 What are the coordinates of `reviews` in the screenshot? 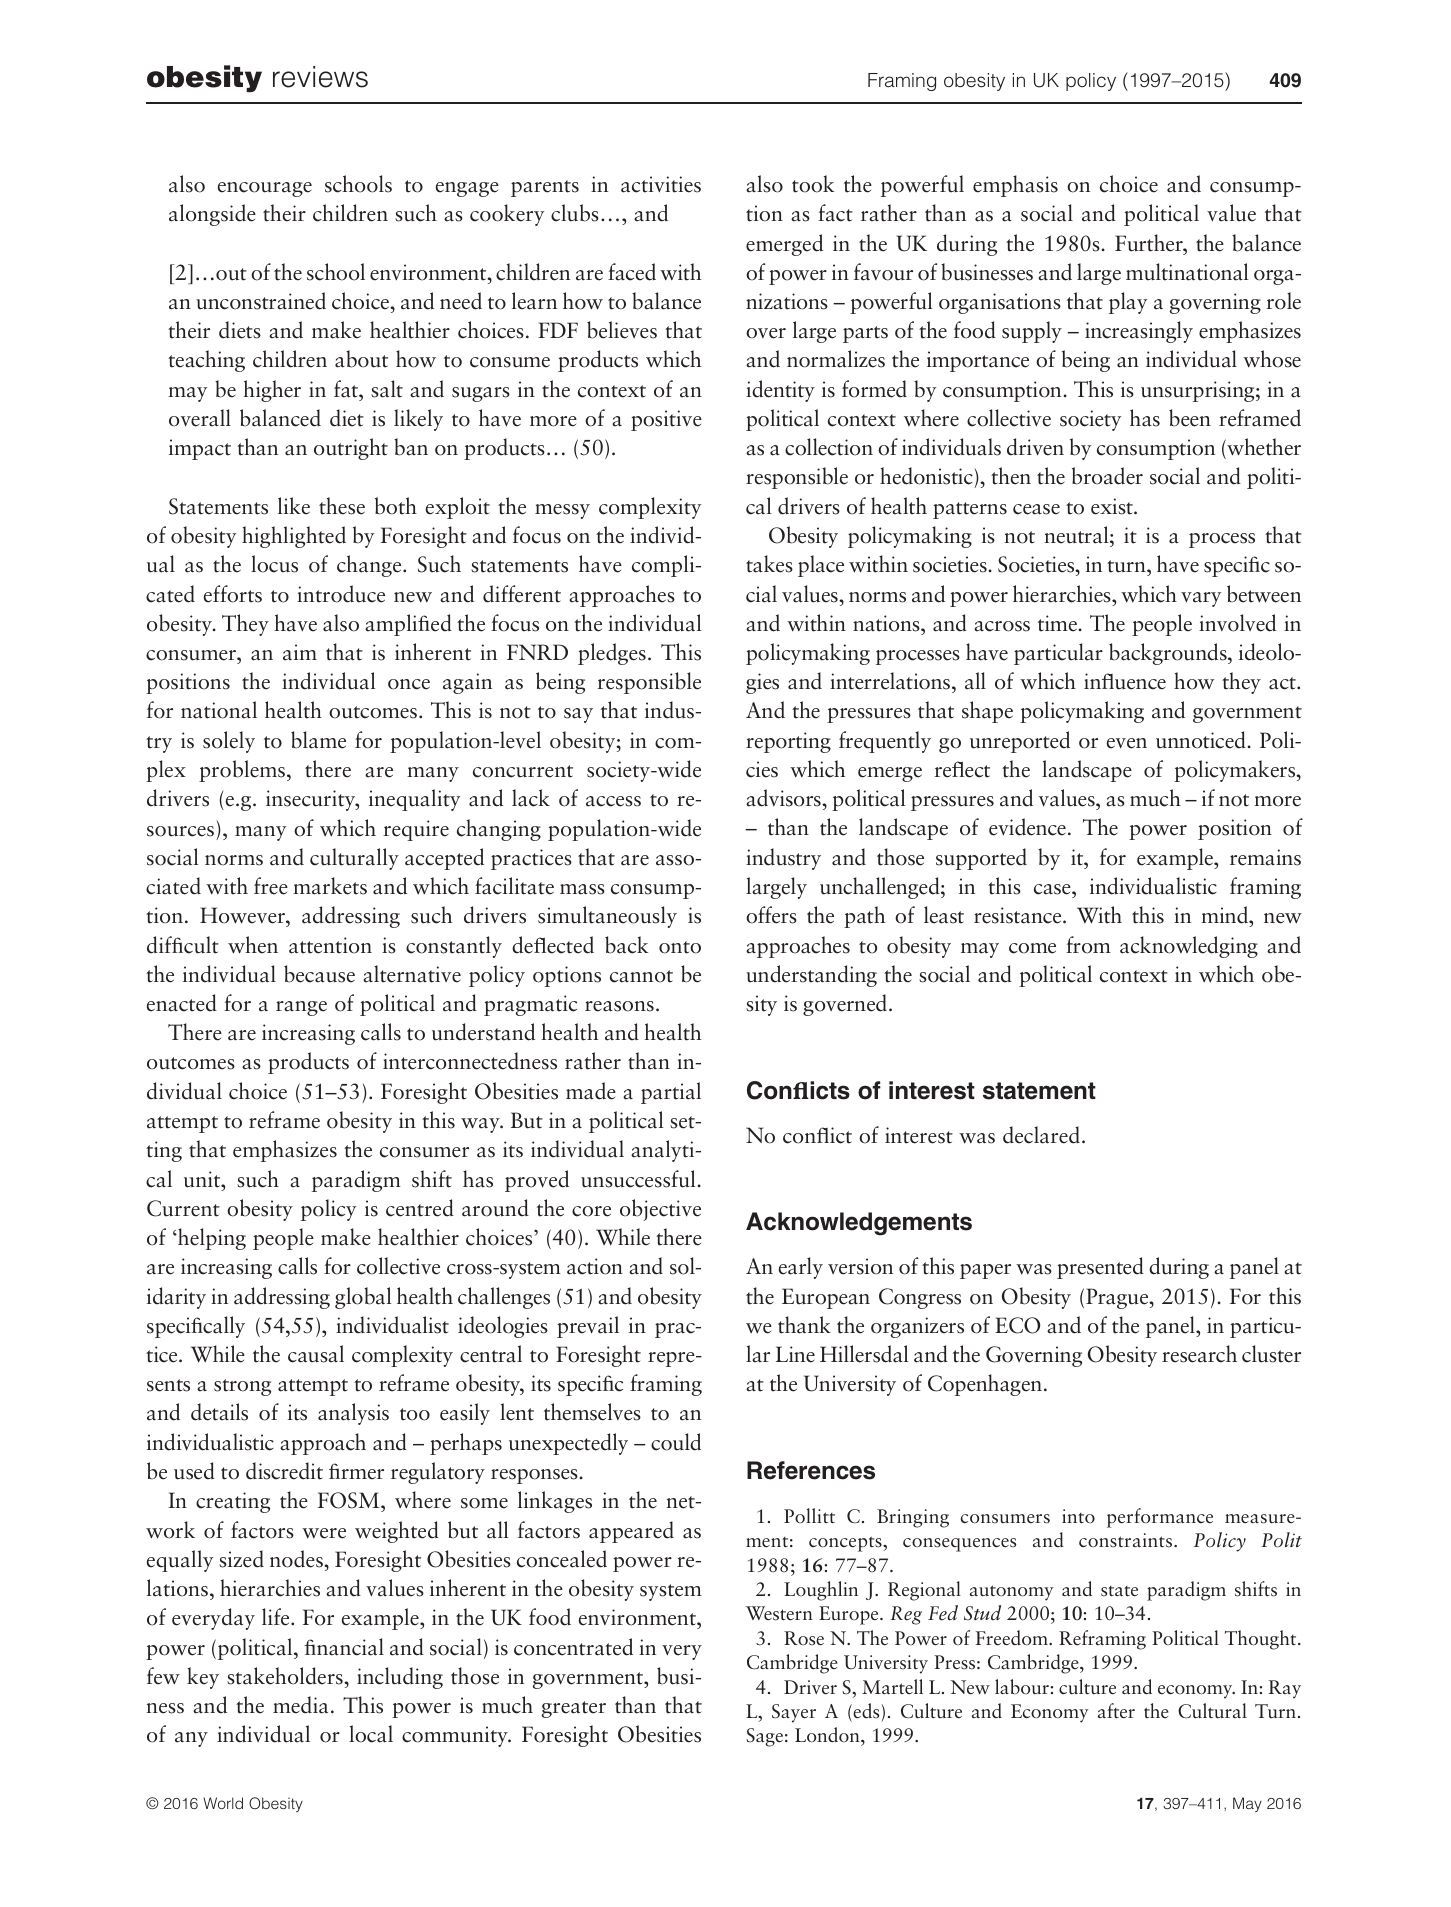 It's located at (320, 77).
